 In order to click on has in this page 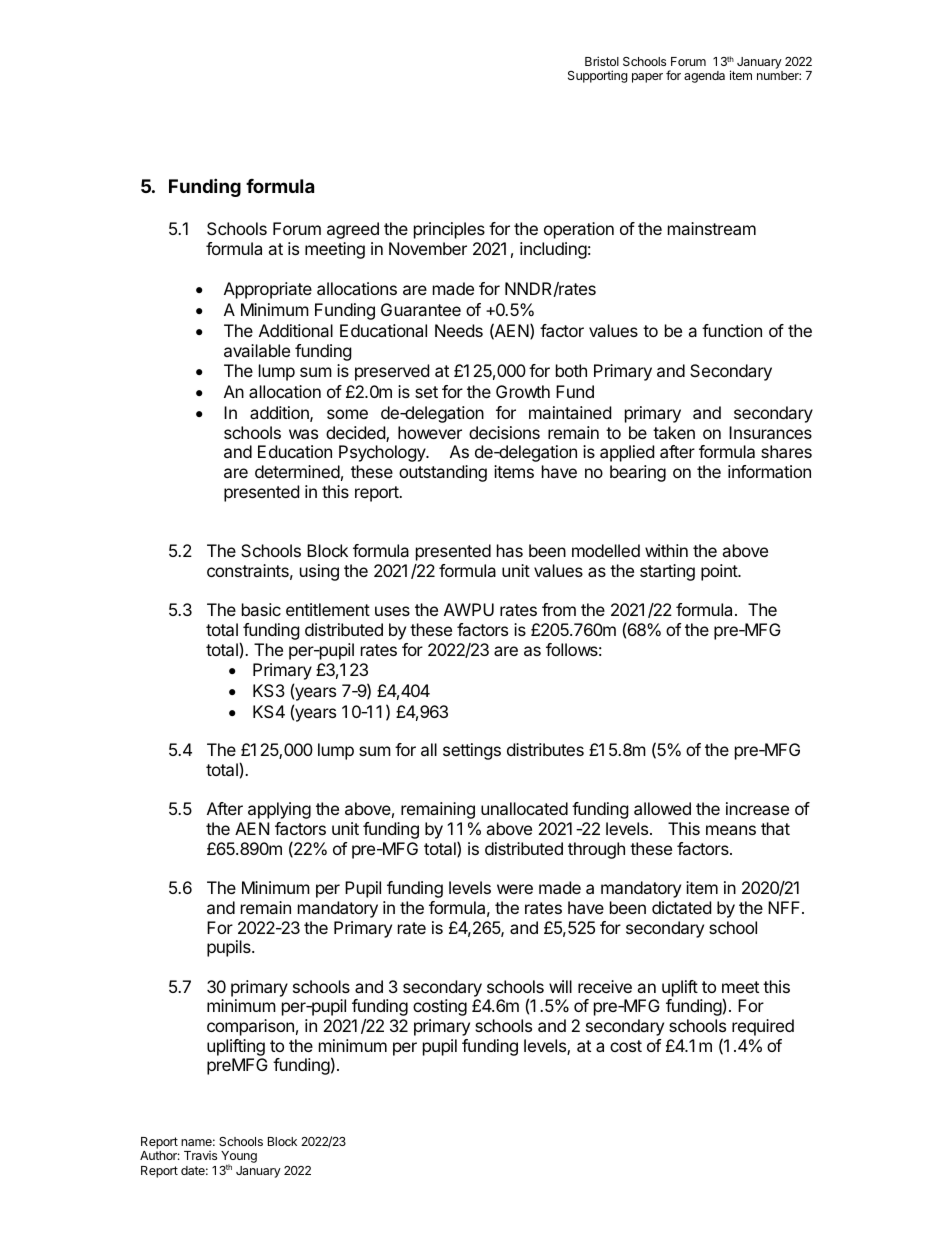, I will do `click(510, 550)`.
